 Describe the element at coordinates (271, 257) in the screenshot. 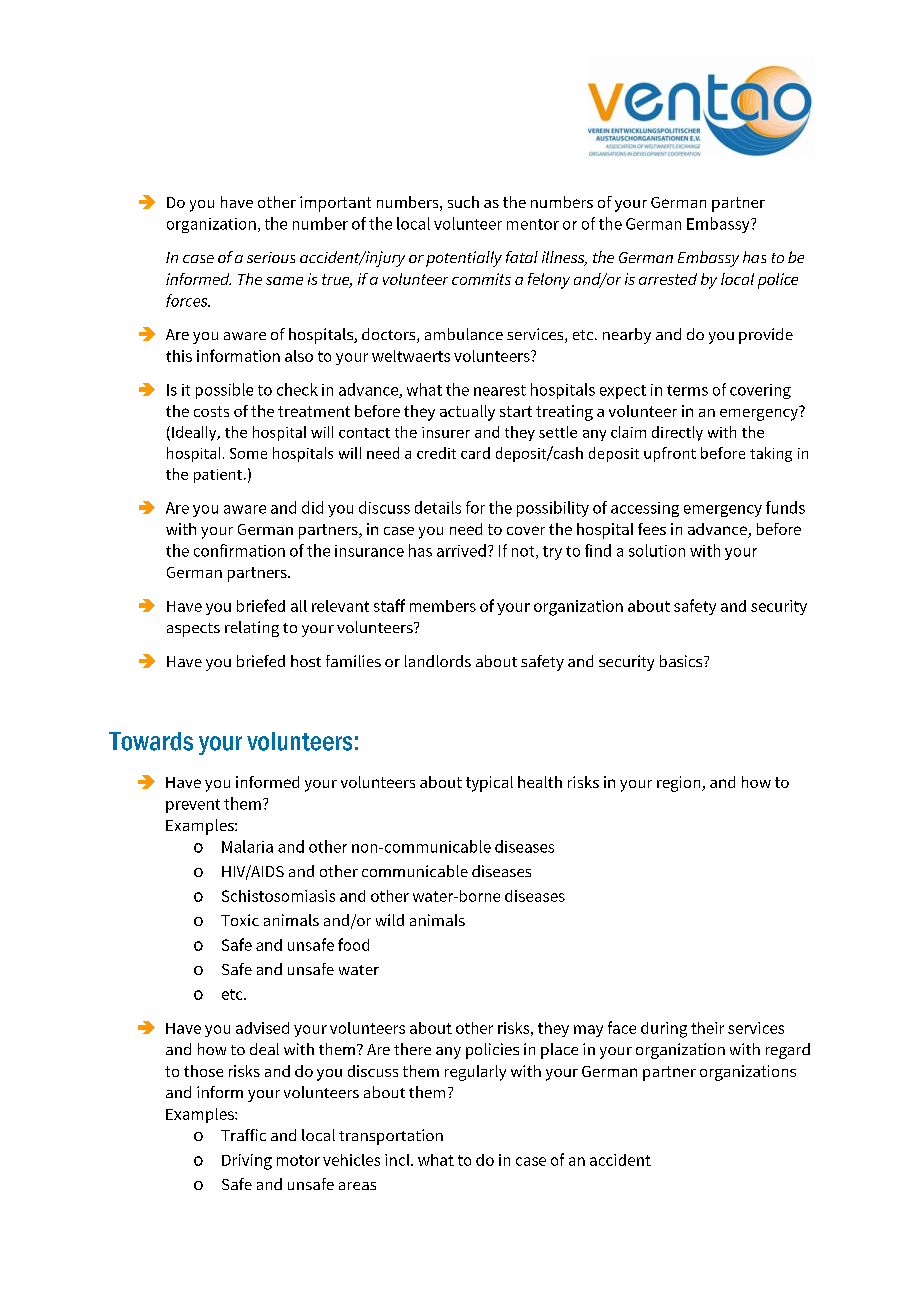

I see `serious` at that location.
